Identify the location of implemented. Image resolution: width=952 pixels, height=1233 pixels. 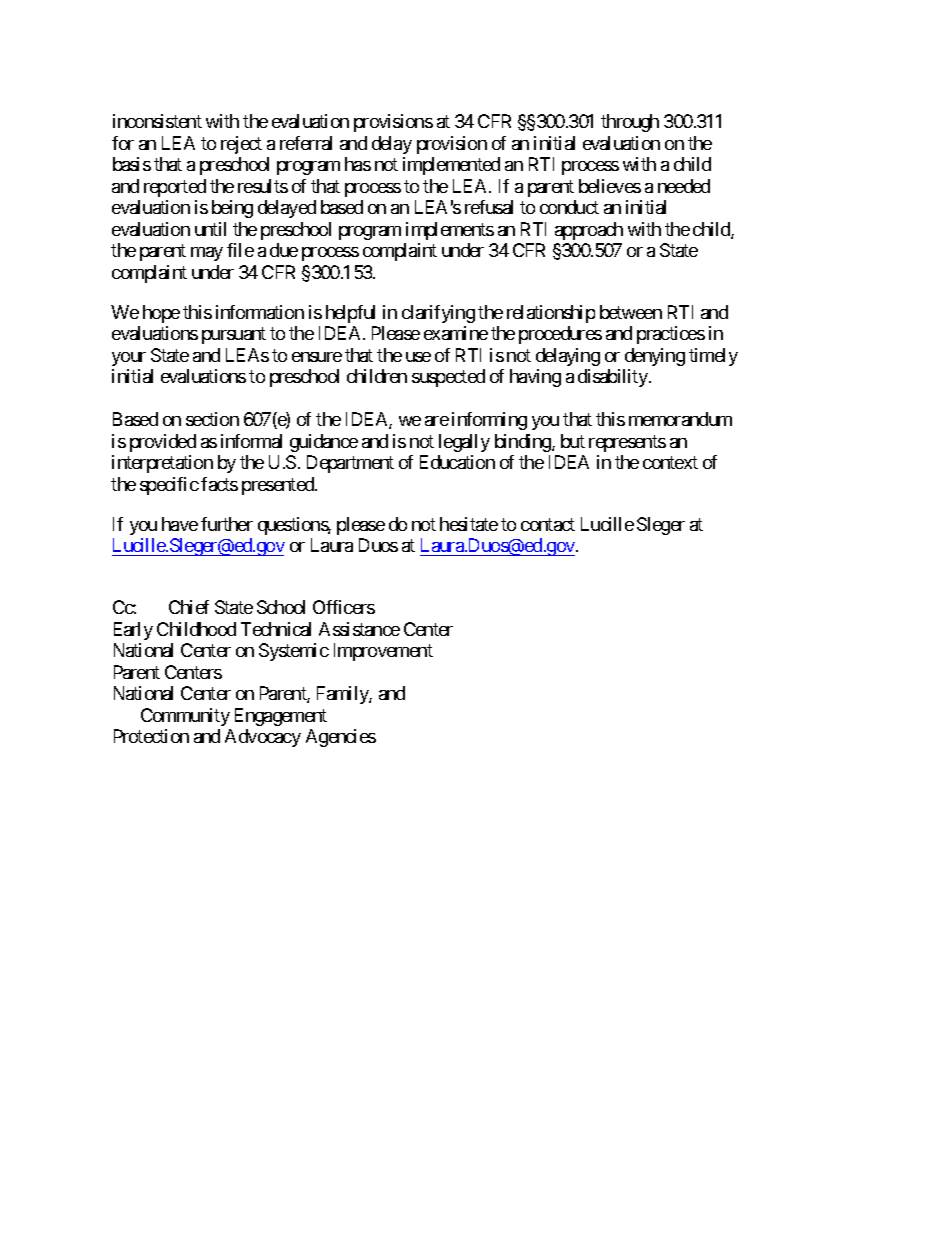
(451, 166).
